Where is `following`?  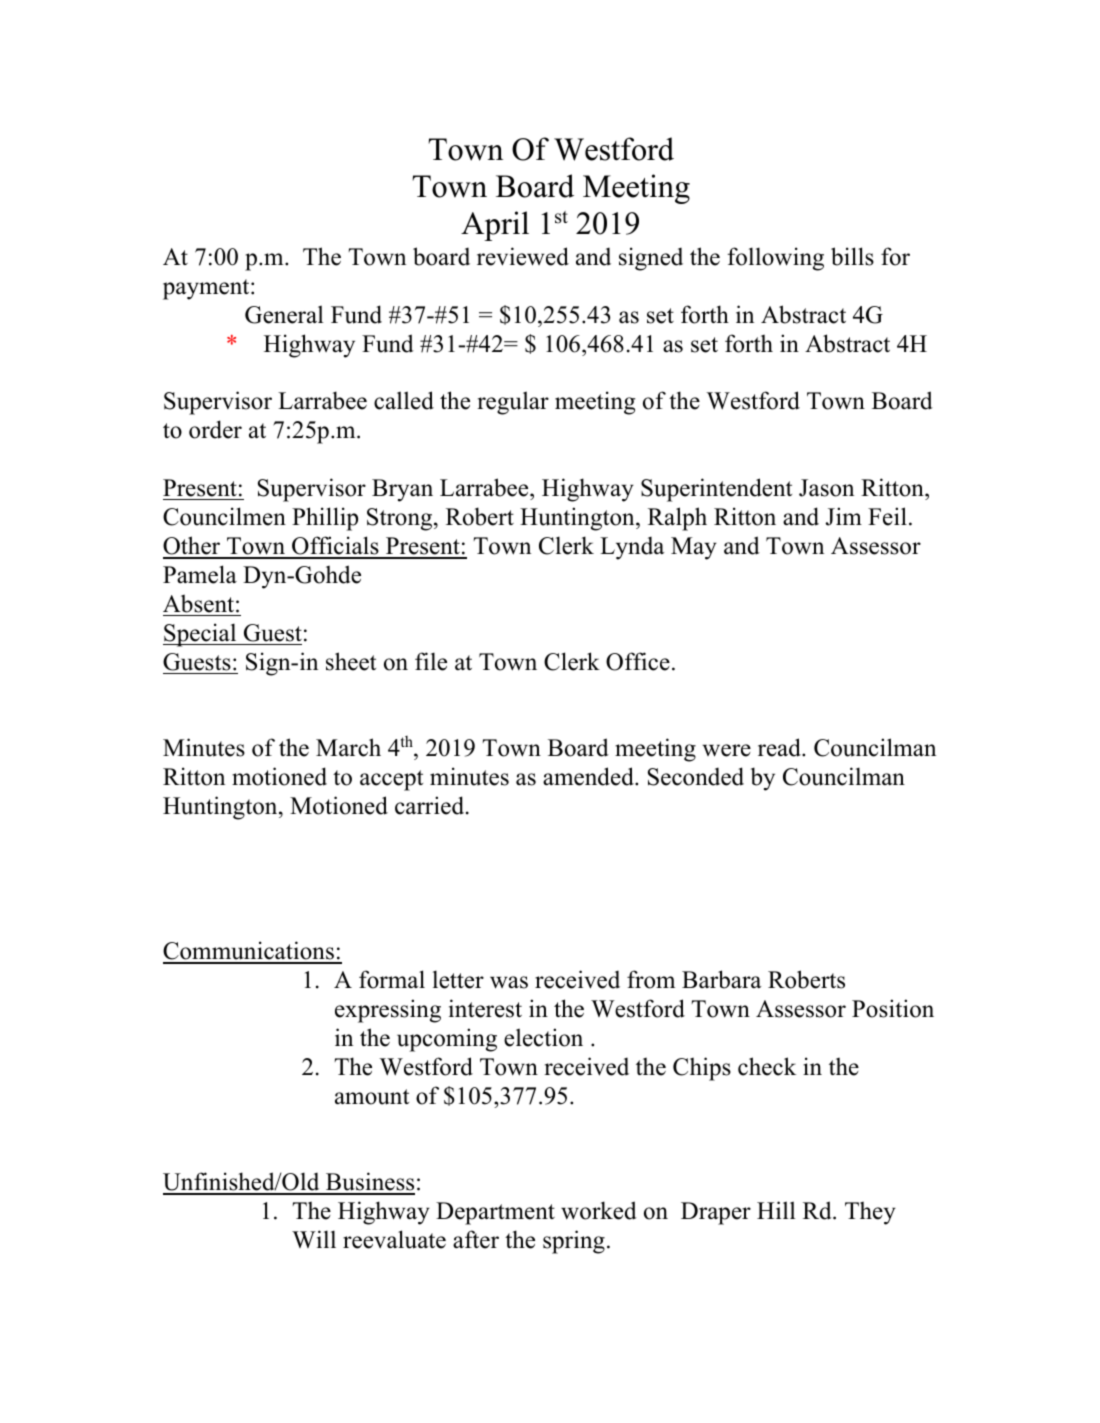 following is located at coordinates (775, 259).
